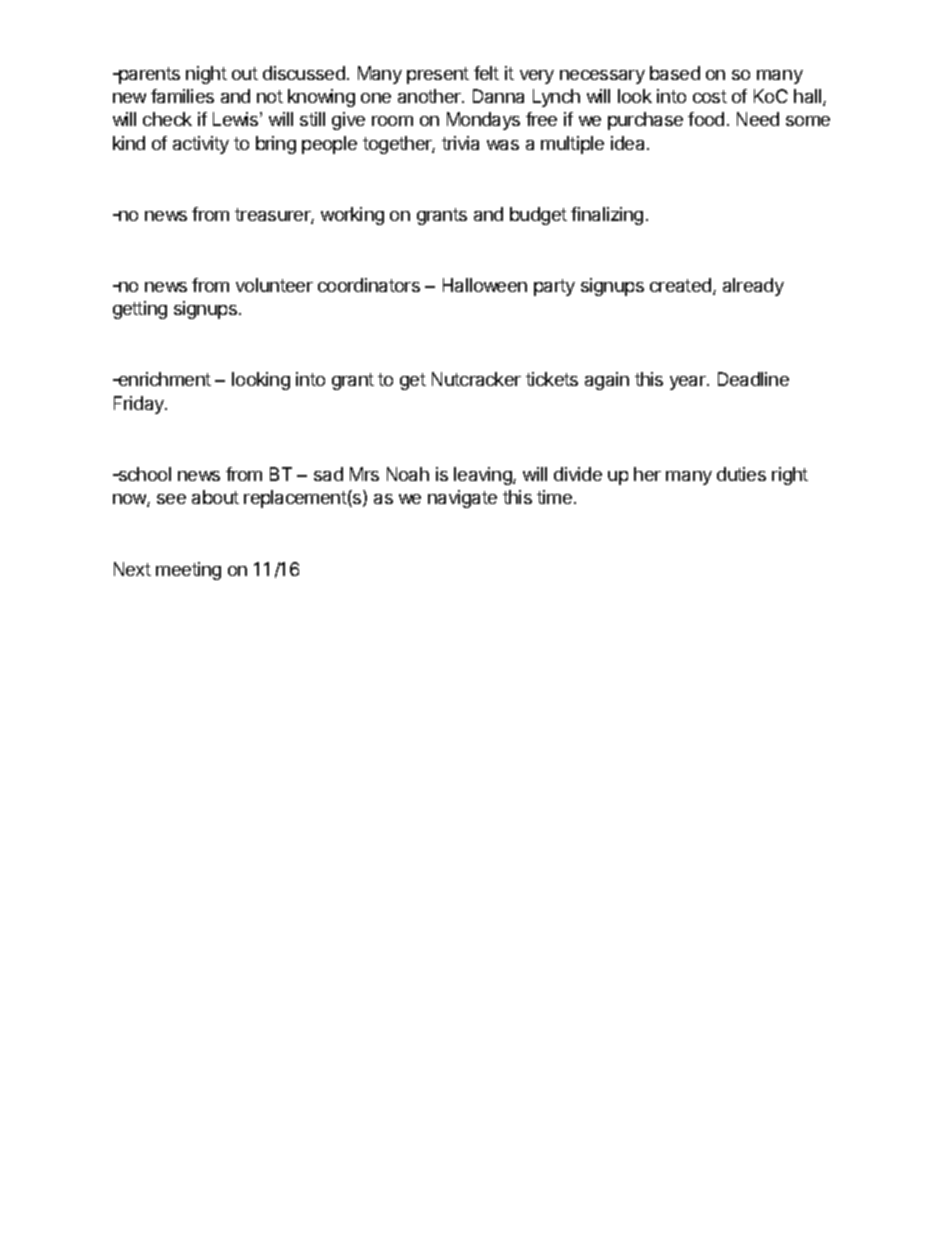 Image resolution: width=952 pixels, height=1233 pixels. Describe the element at coordinates (462, 499) in the screenshot. I see `navigate` at that location.
